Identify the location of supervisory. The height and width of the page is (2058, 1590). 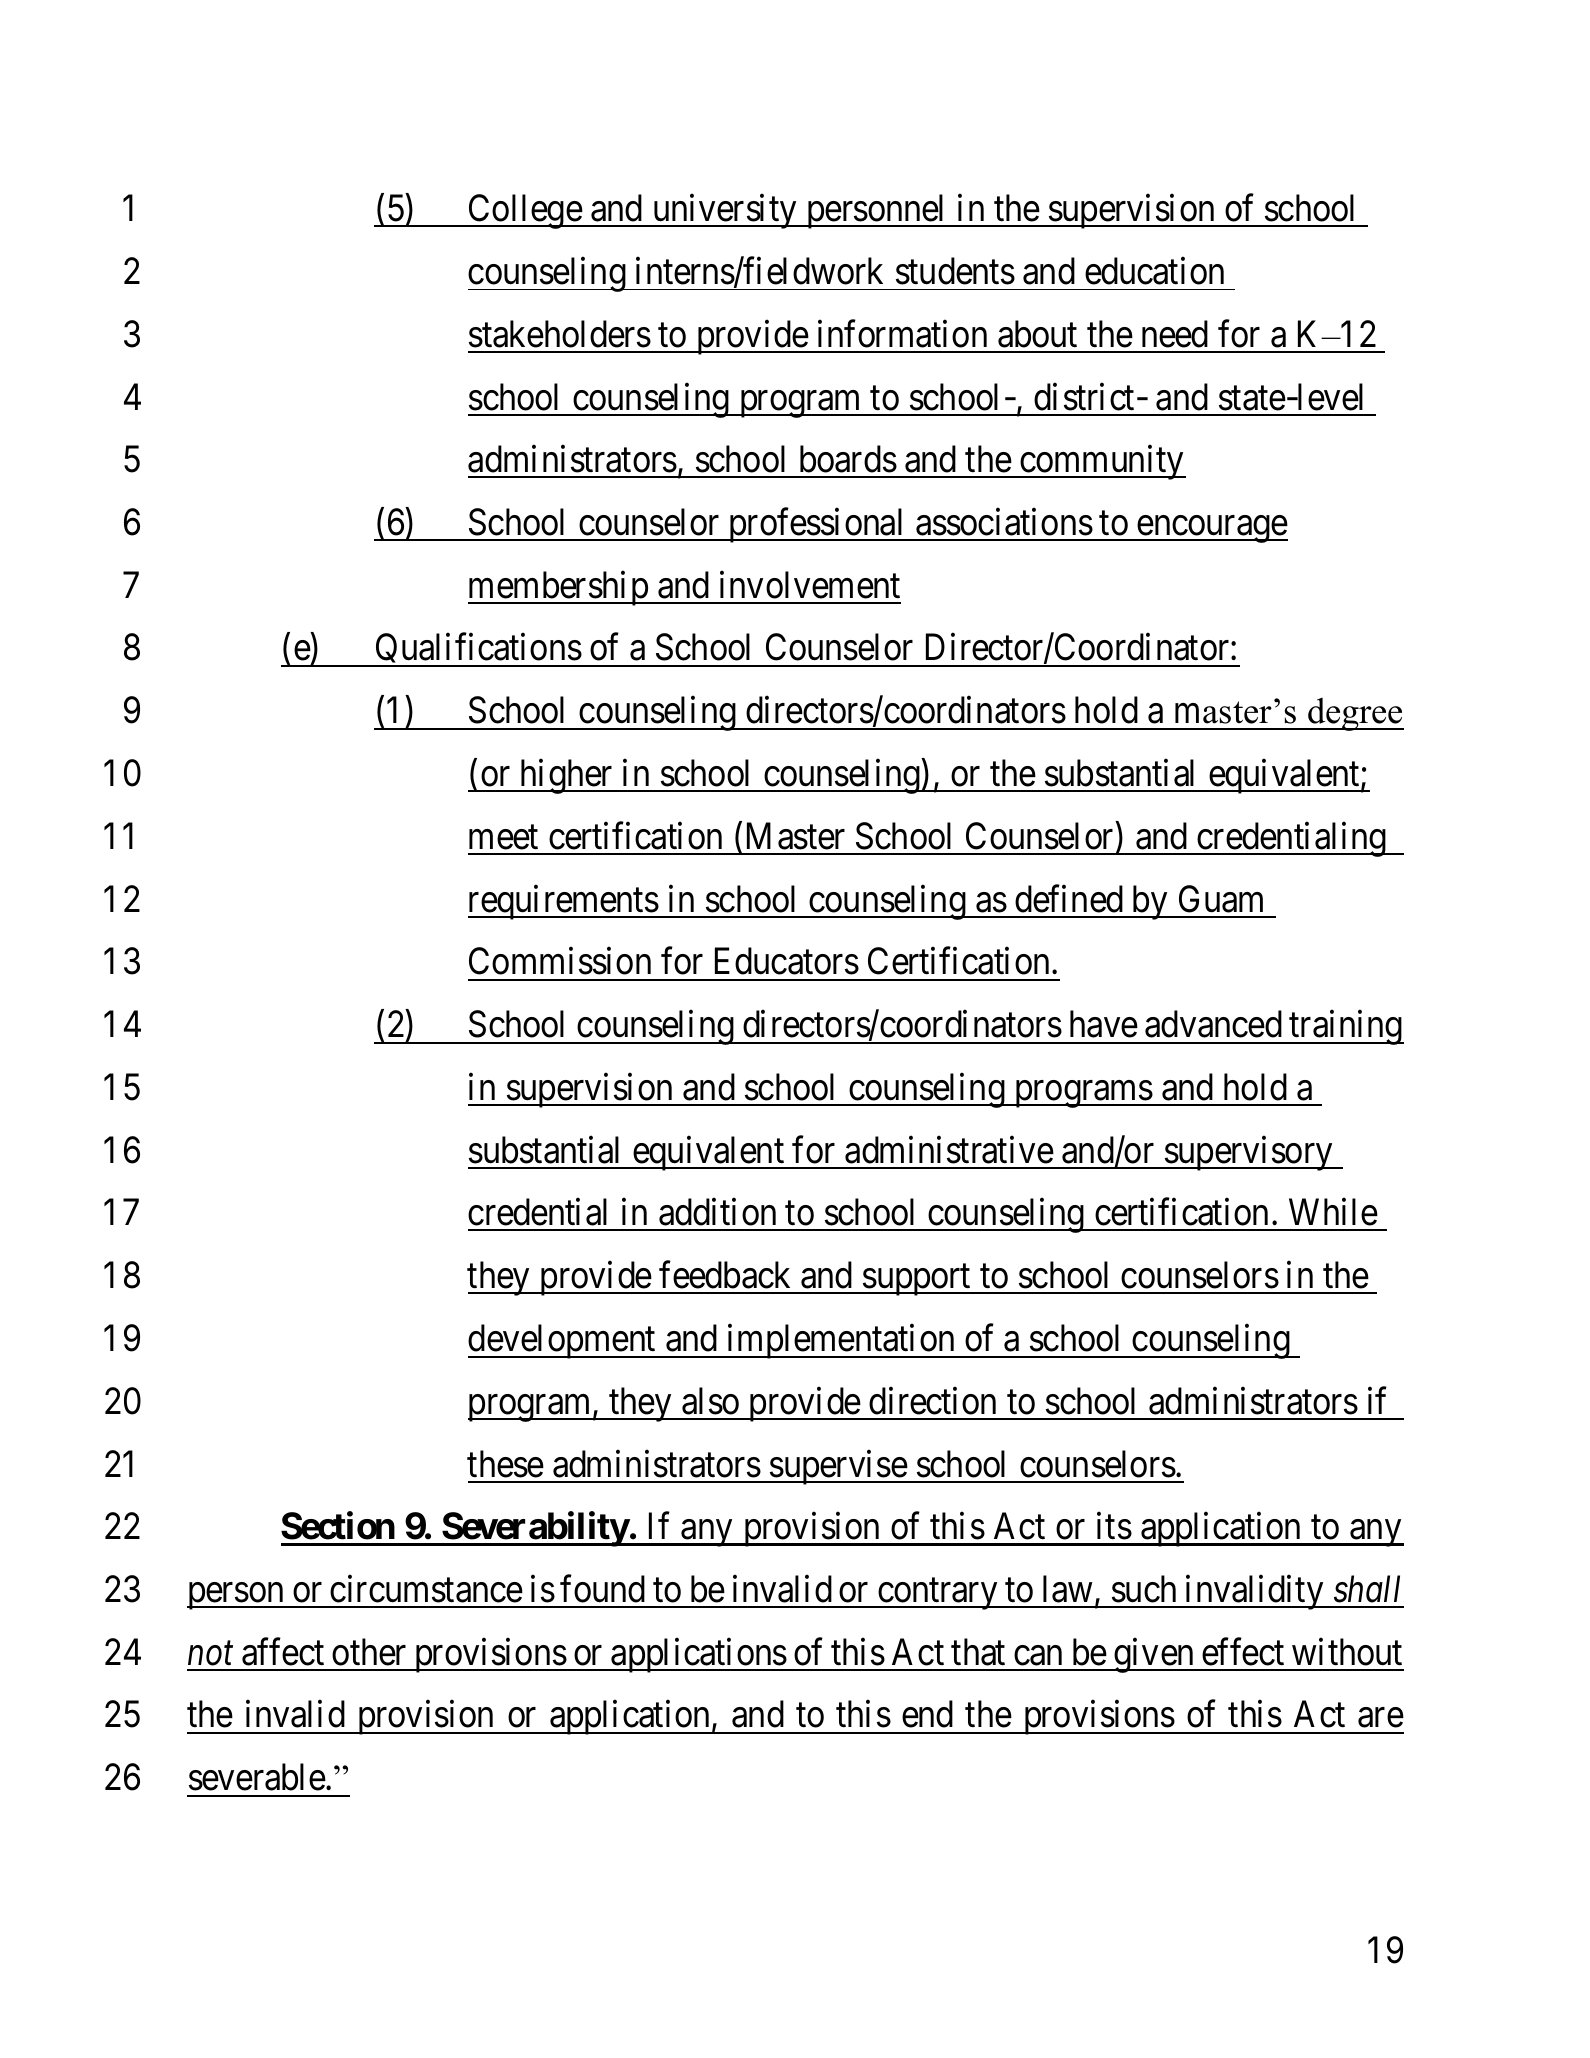
(1249, 1153).
